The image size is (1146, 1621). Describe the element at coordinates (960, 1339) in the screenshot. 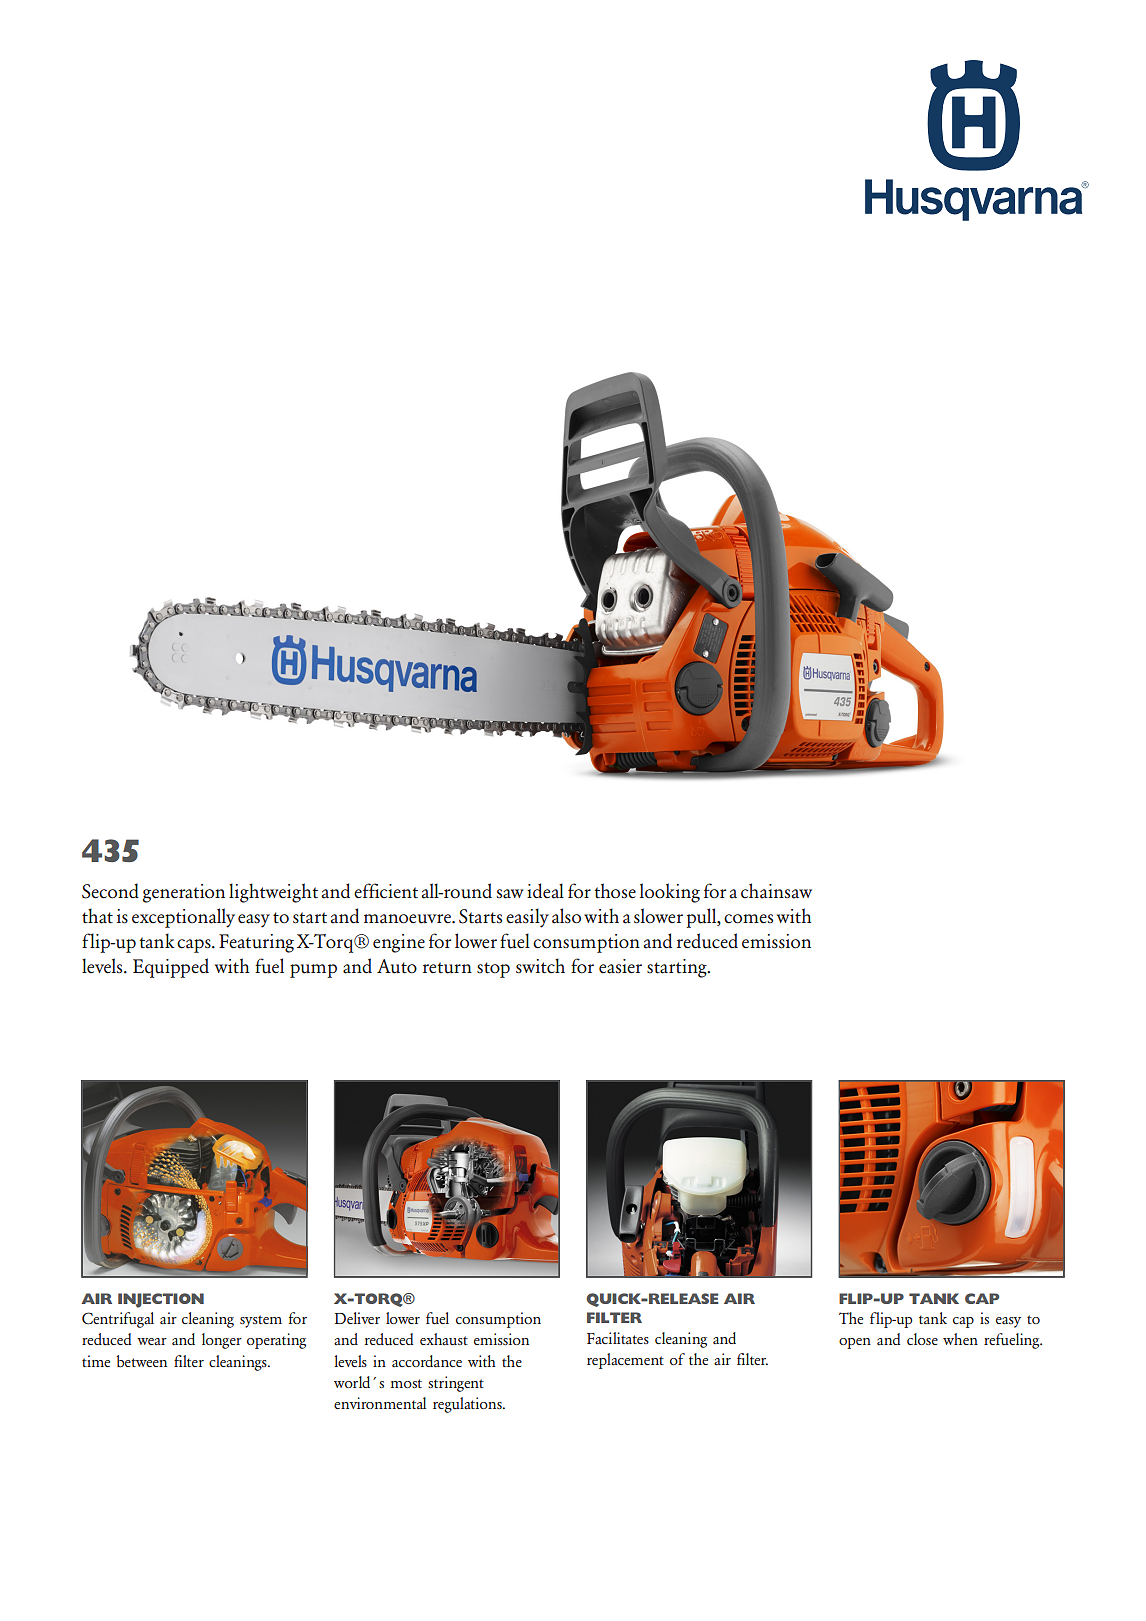

I see `when` at that location.
